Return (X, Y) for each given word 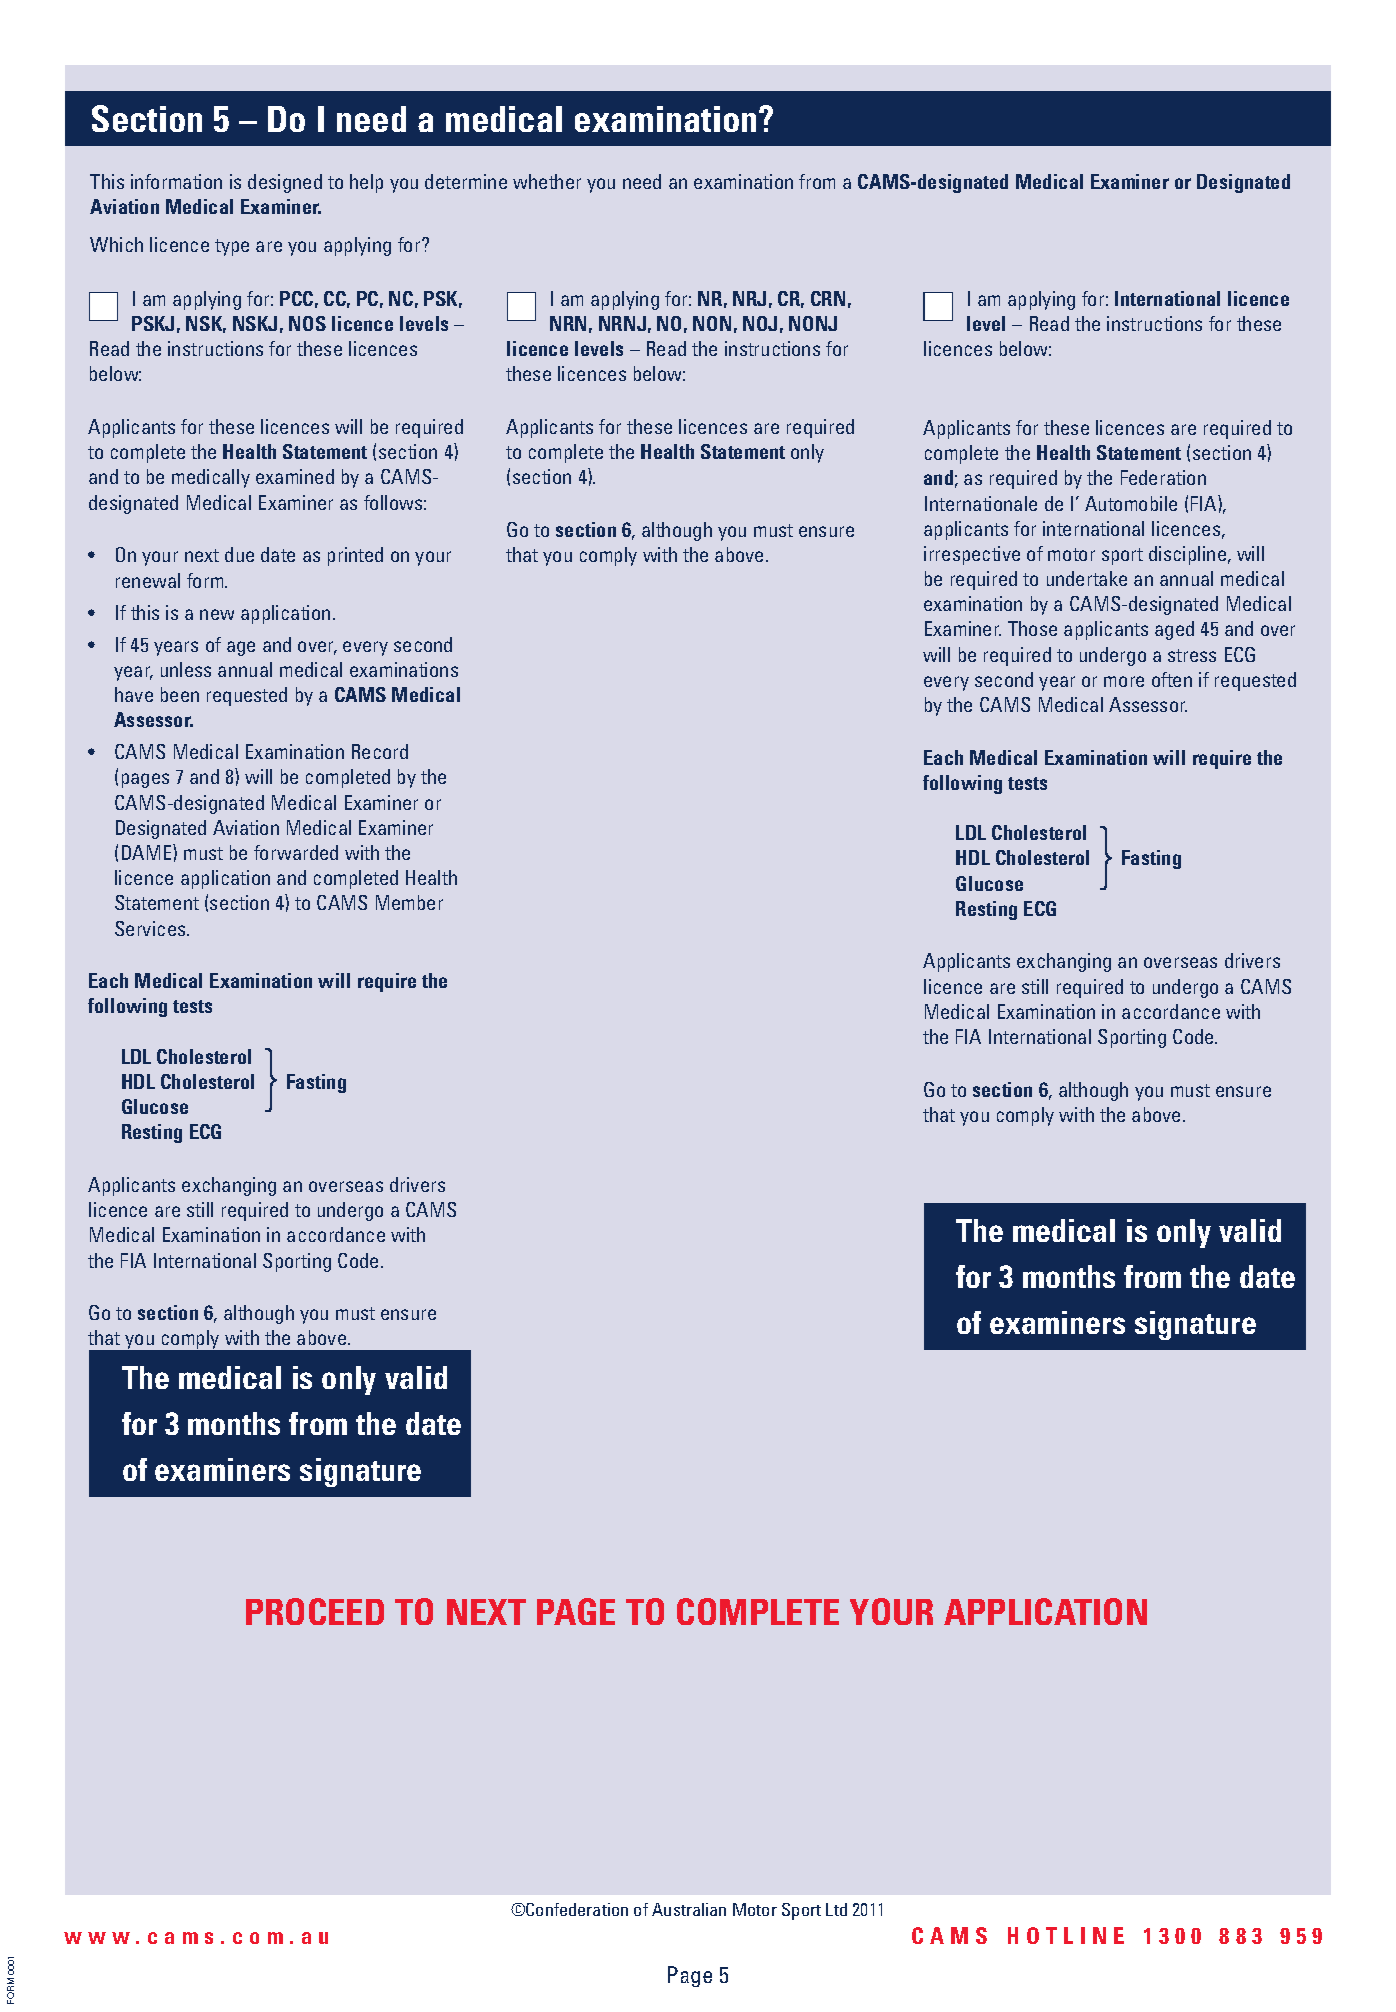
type (232, 247)
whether (547, 181)
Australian (689, 1909)
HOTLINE (1066, 1935)
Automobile (1131, 503)
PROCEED (315, 1611)
